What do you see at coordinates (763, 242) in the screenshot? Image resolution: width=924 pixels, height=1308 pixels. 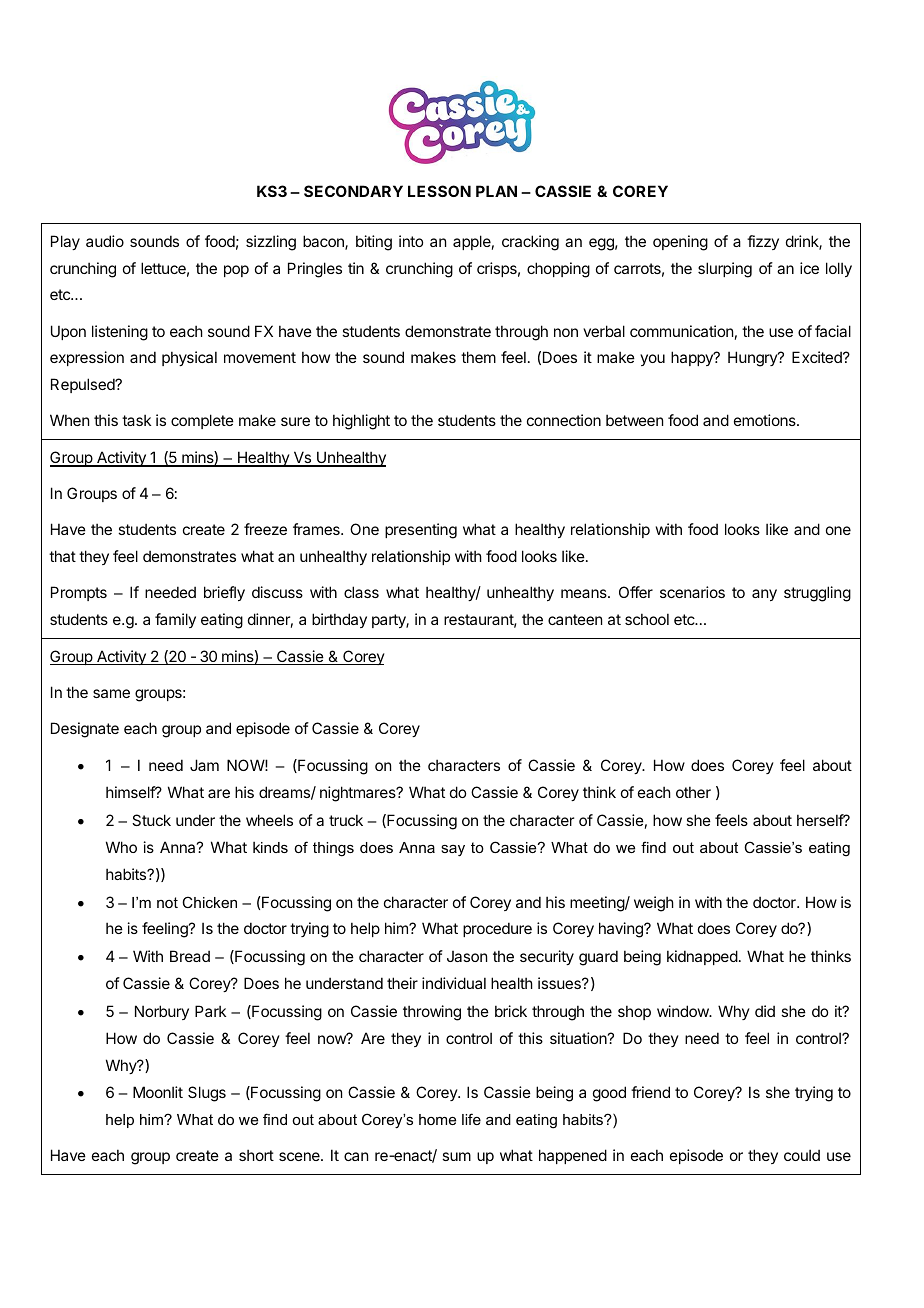 I see `fizzy` at bounding box center [763, 242].
